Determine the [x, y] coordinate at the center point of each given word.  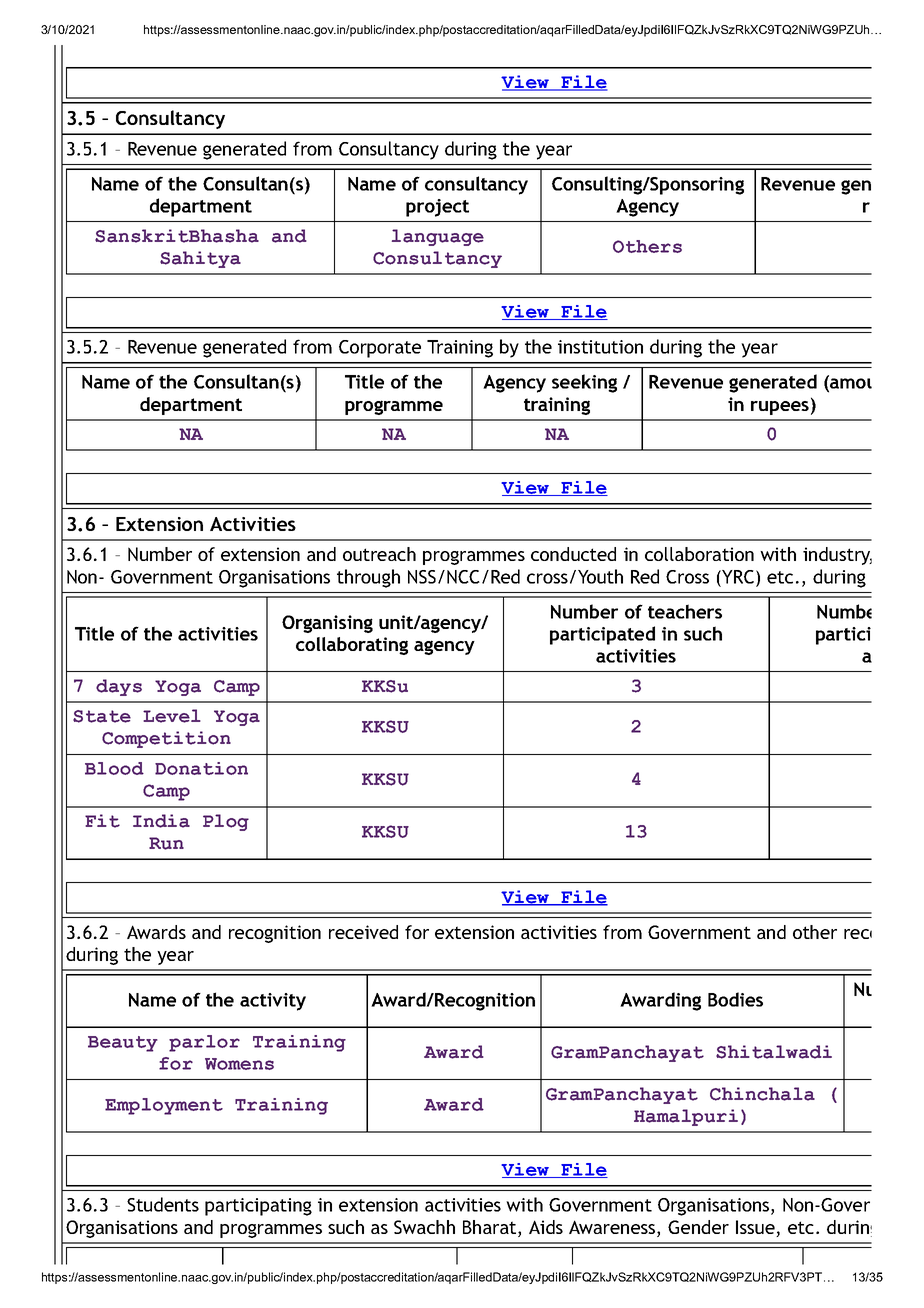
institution [600, 347]
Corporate [380, 349]
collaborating [352, 646]
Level [172, 716]
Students [163, 1204]
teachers [685, 611]
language [438, 237]
